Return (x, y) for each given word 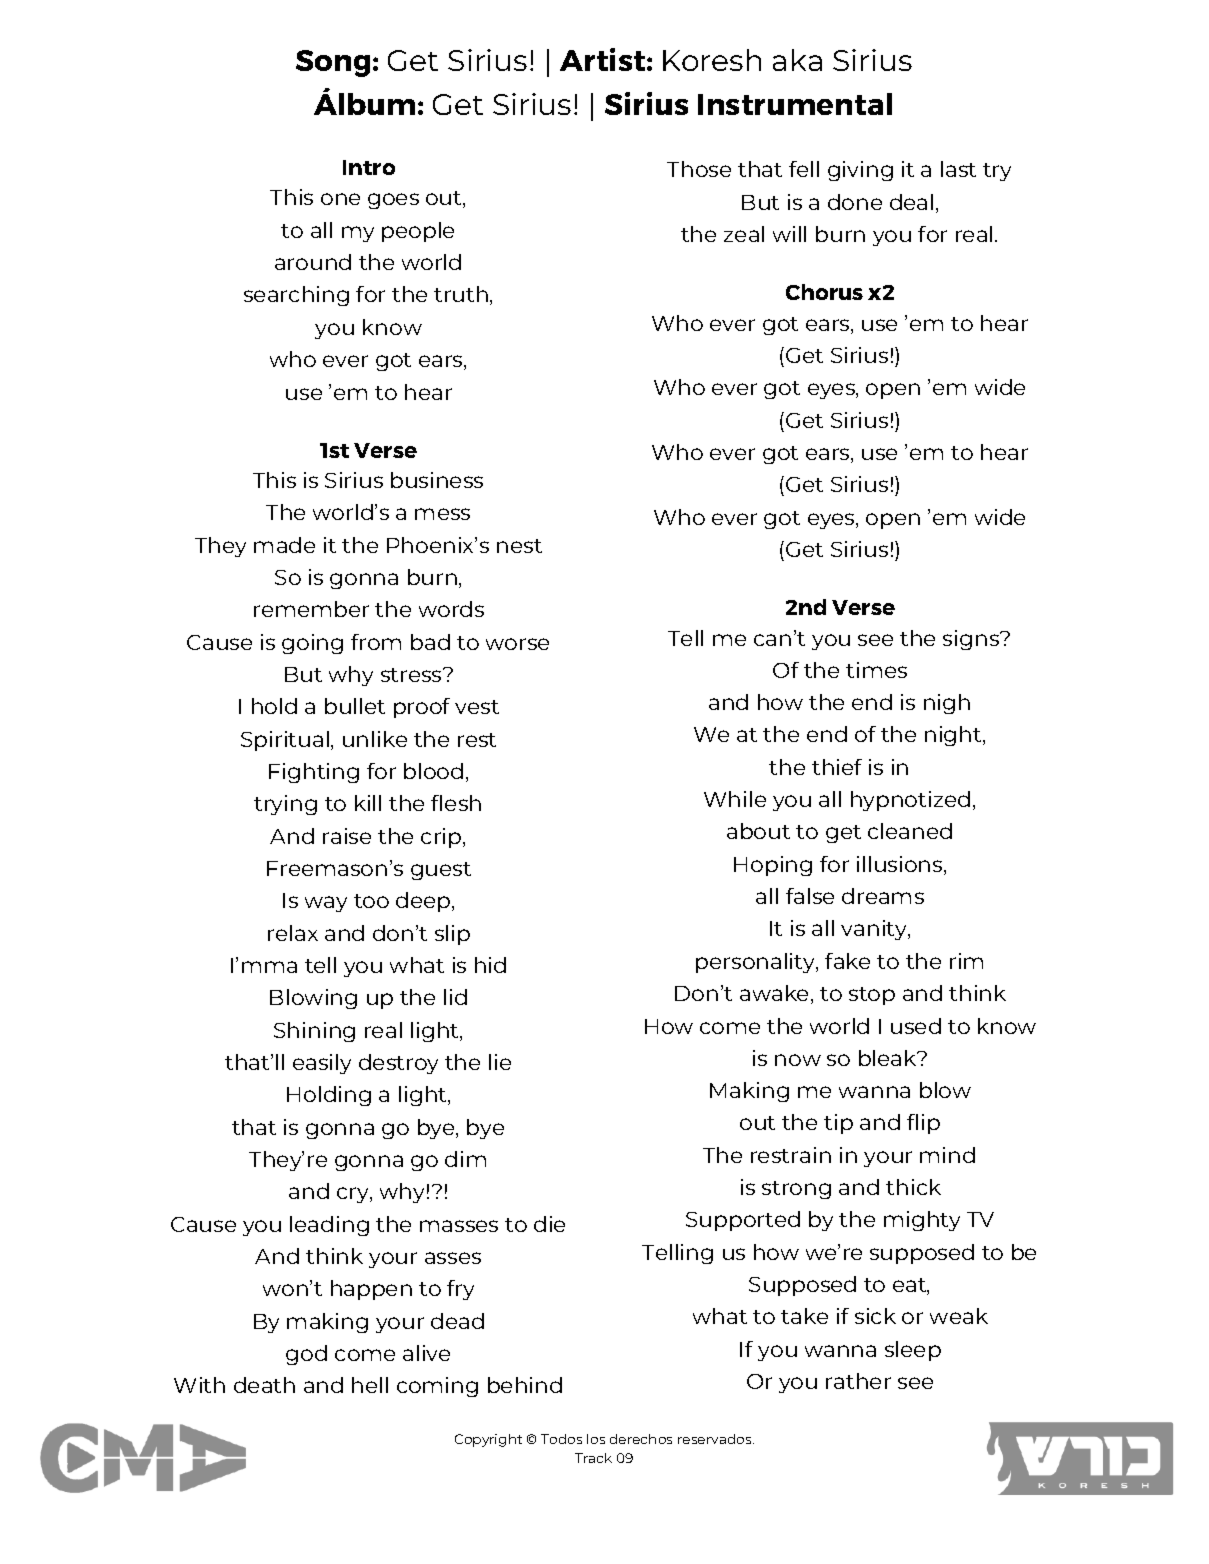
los (596, 1439)
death (264, 1385)
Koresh (712, 60)
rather (858, 1381)
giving (860, 171)
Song (333, 63)
